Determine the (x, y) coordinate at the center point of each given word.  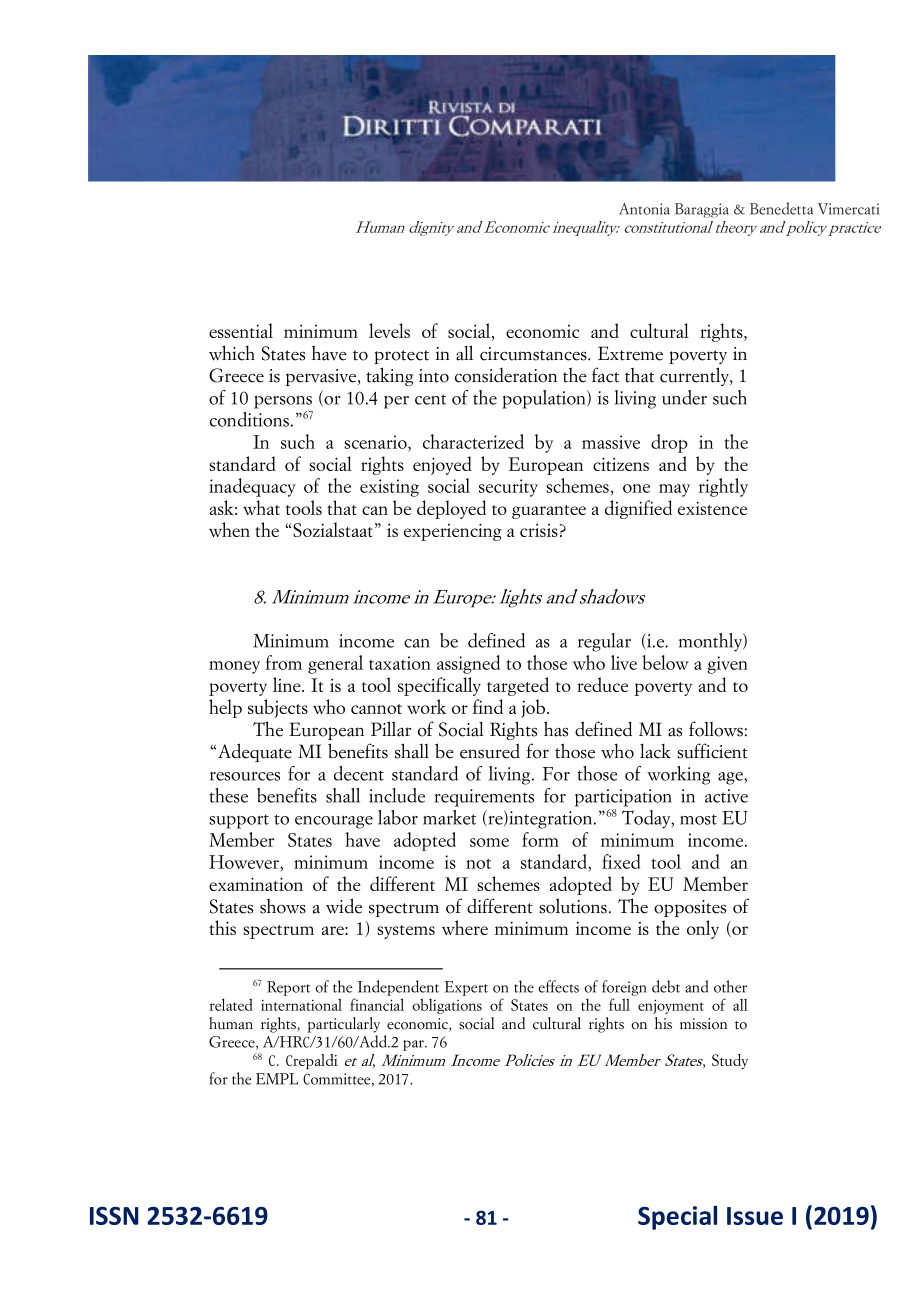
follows (716, 729)
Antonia (644, 209)
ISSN (114, 1216)
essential (241, 330)
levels (389, 330)
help (225, 708)
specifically (439, 686)
